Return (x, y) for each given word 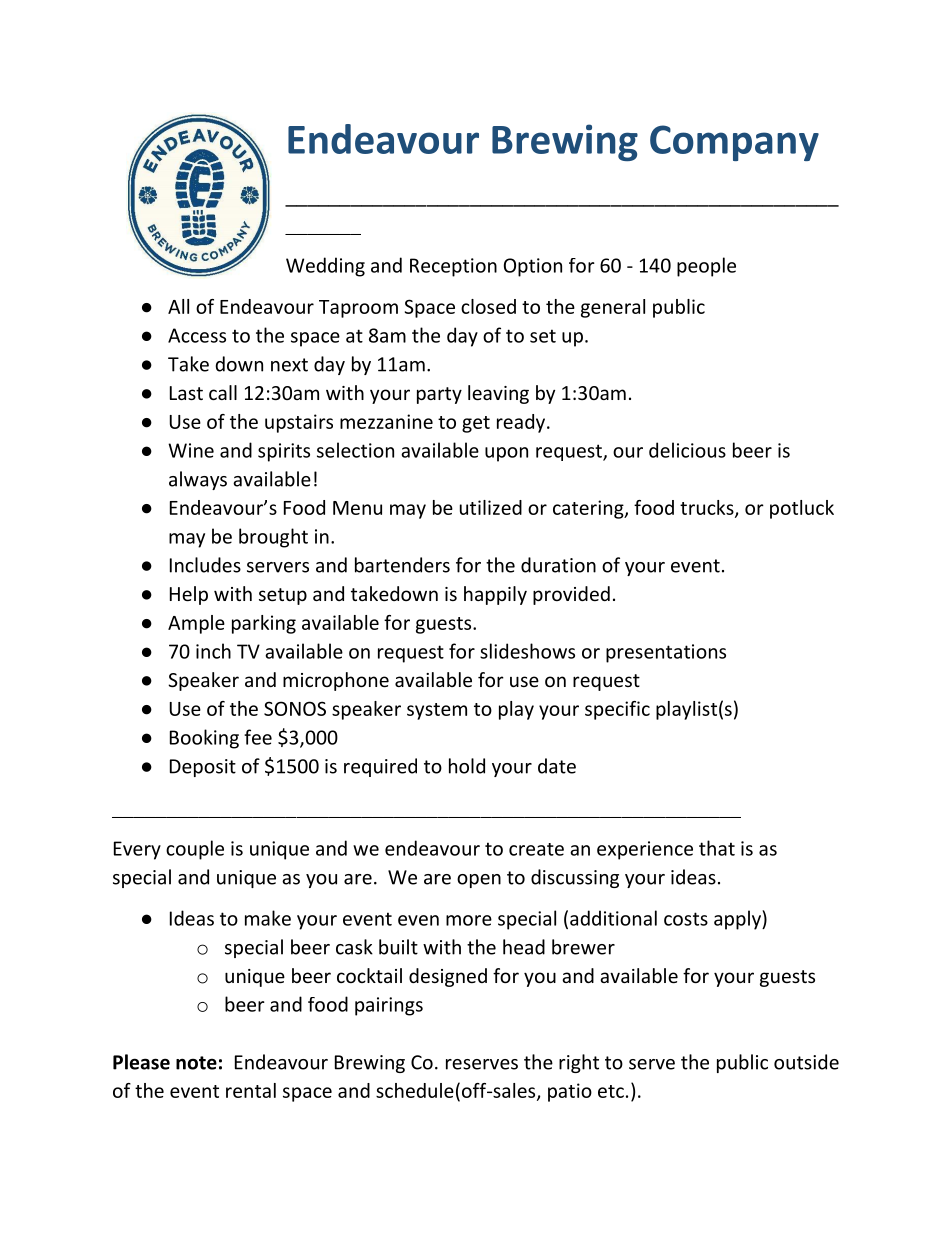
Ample (196, 624)
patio (570, 1092)
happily (495, 595)
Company (734, 143)
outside (806, 1062)
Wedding (325, 267)
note (196, 1063)
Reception (453, 267)
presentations (666, 653)
